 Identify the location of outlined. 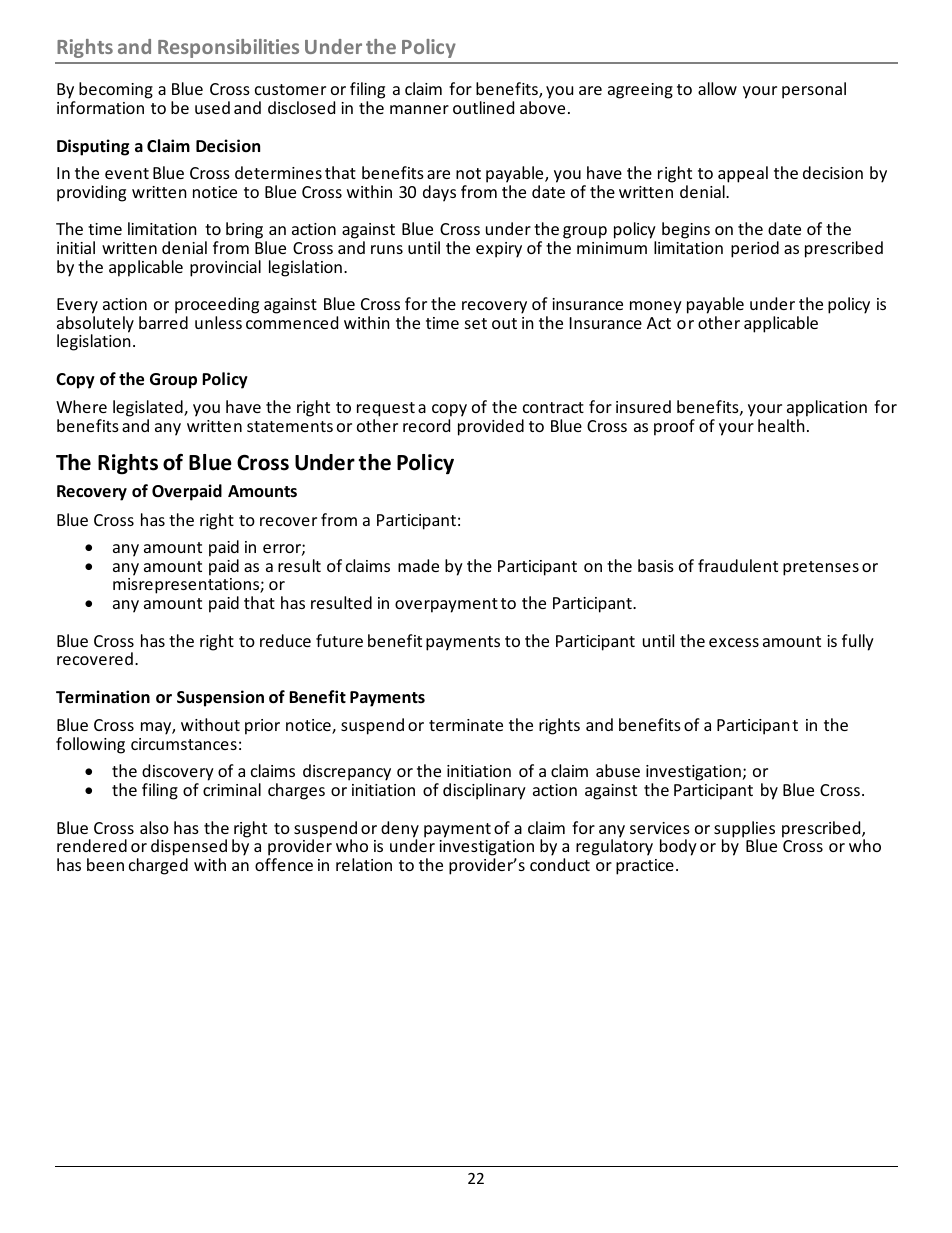
(483, 107).
